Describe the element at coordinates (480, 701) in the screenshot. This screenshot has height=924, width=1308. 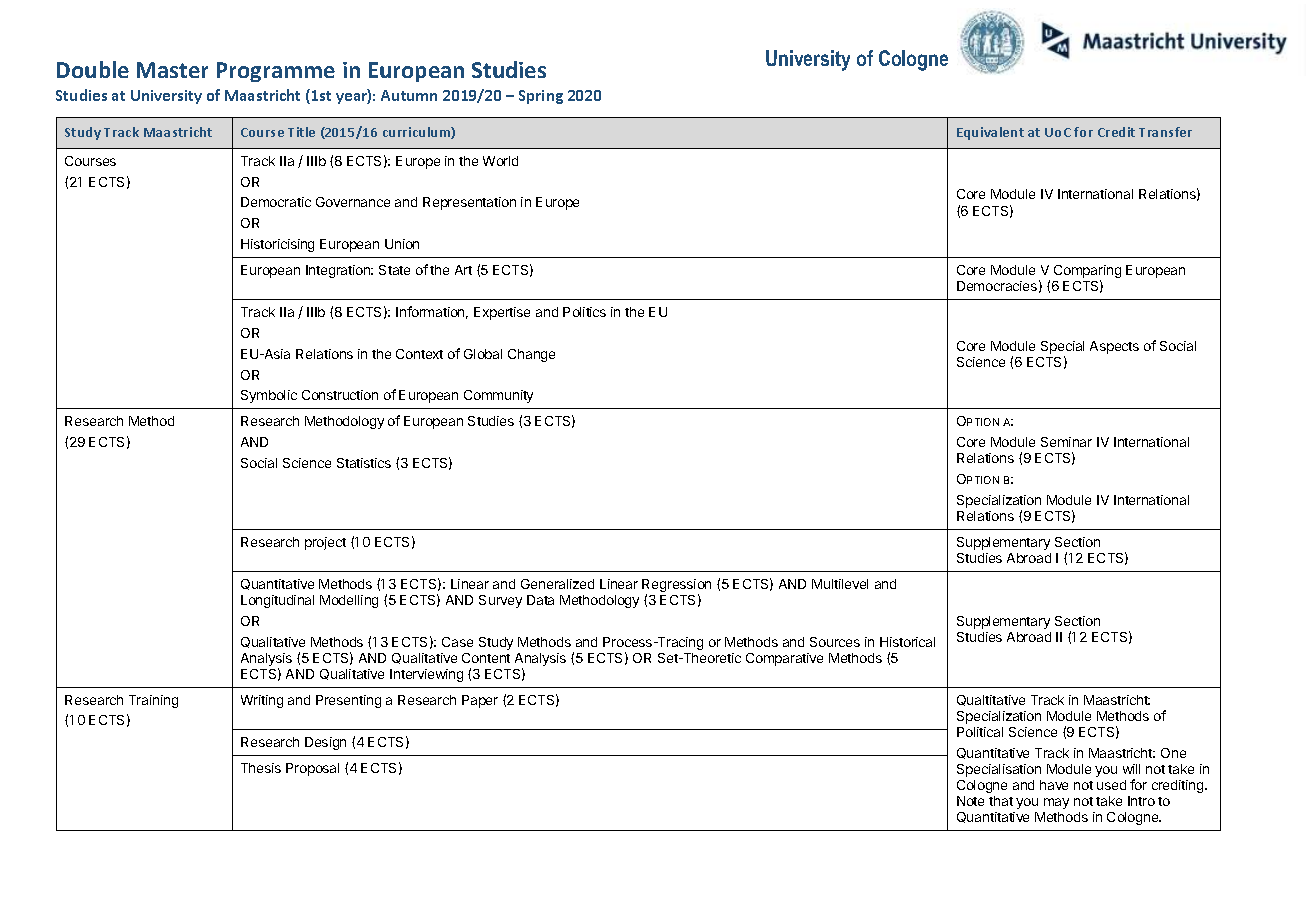
I see `Paper` at that location.
